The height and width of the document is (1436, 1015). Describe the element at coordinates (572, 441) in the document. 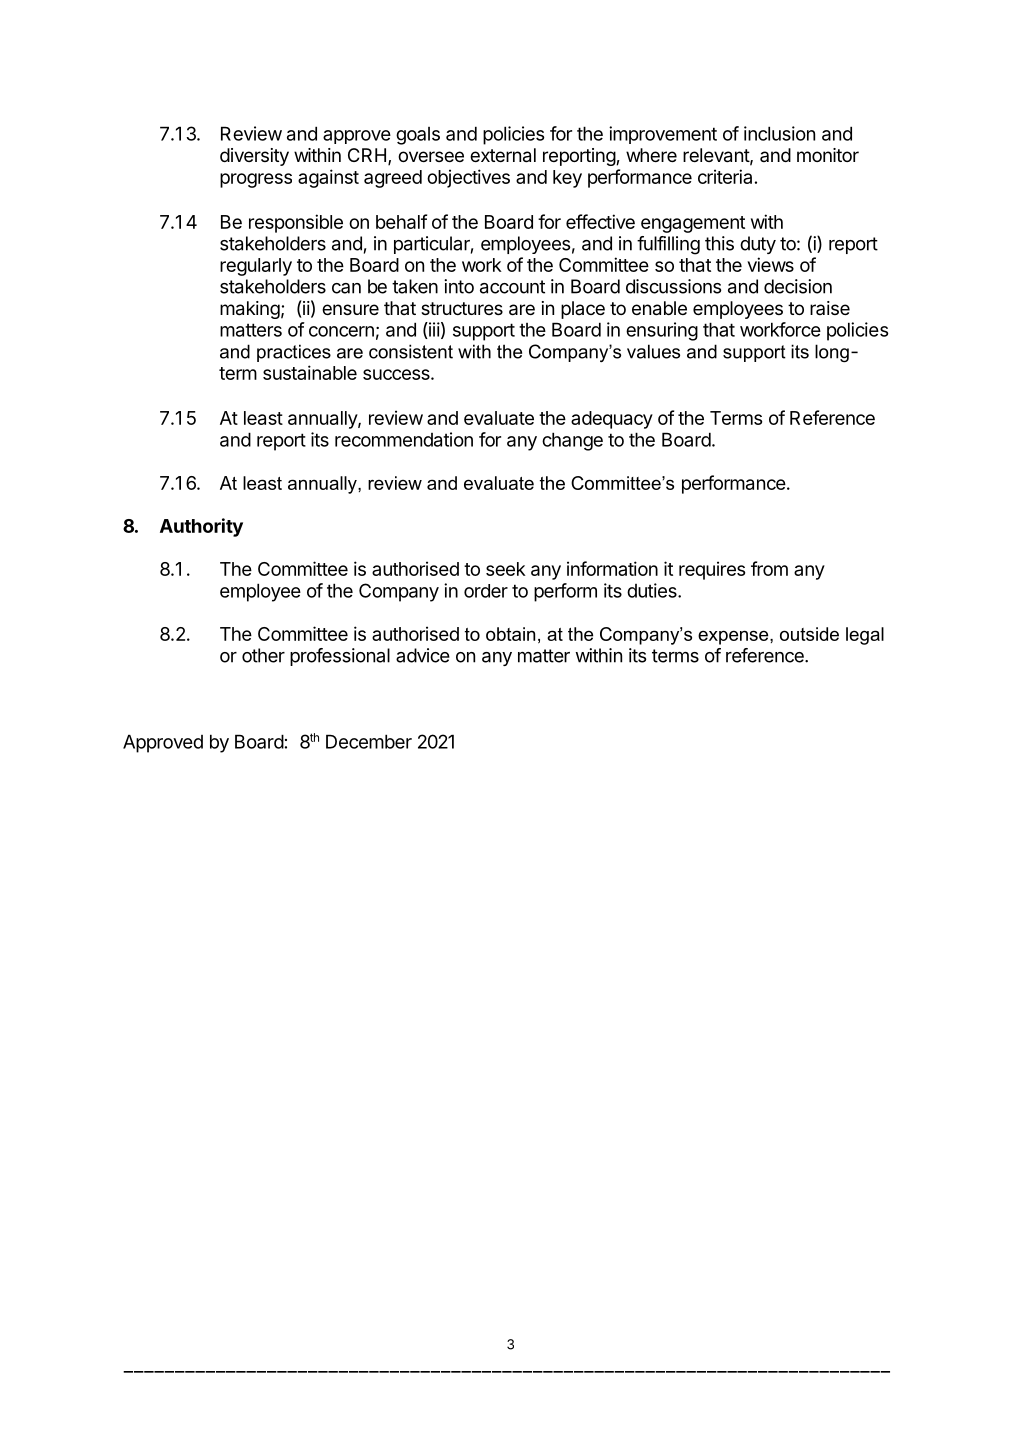

I see `change` at that location.
